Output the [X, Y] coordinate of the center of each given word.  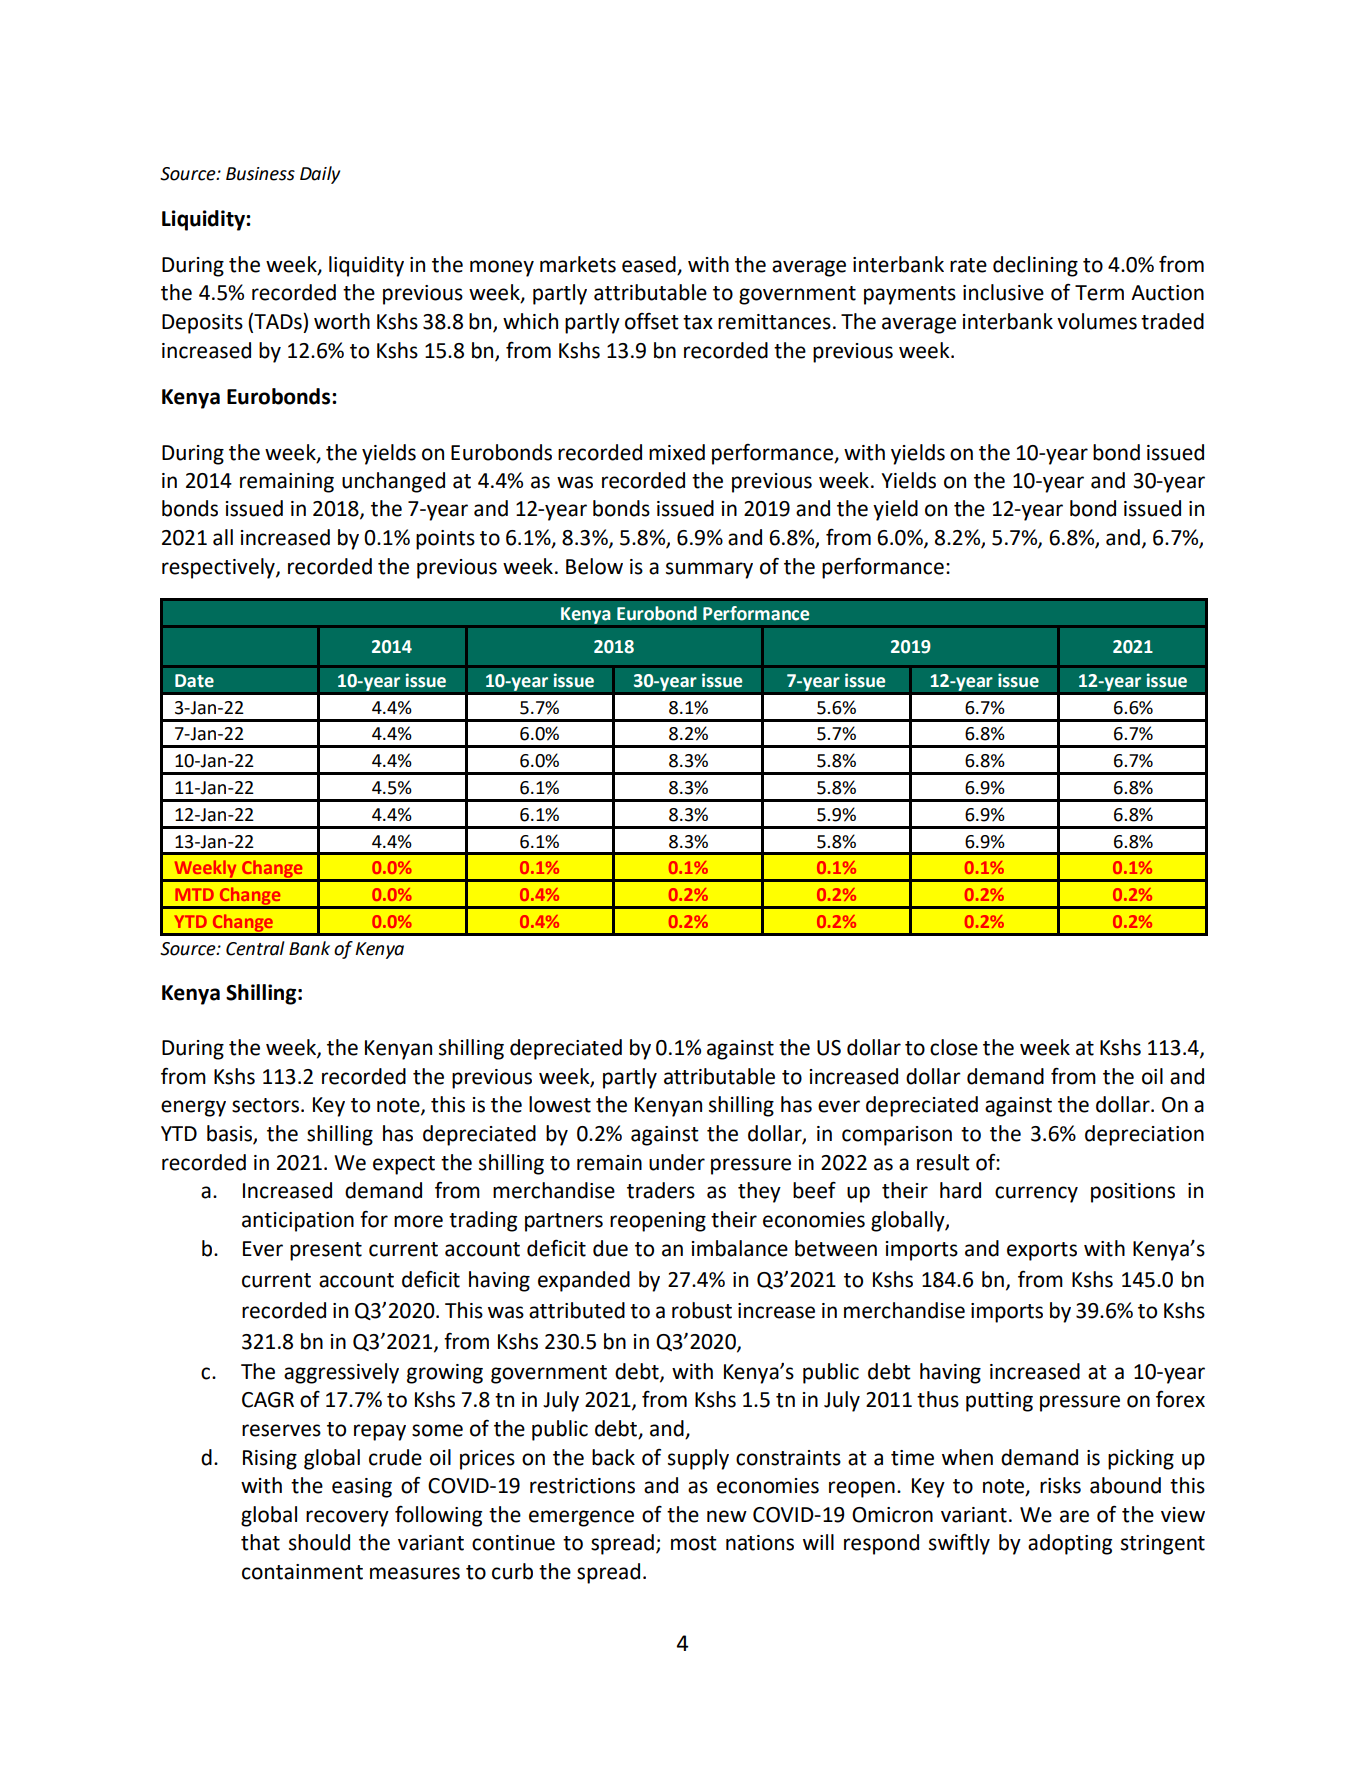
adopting [1070, 1544]
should [319, 1542]
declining [1035, 266]
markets [578, 264]
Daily [320, 175]
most [694, 1543]
